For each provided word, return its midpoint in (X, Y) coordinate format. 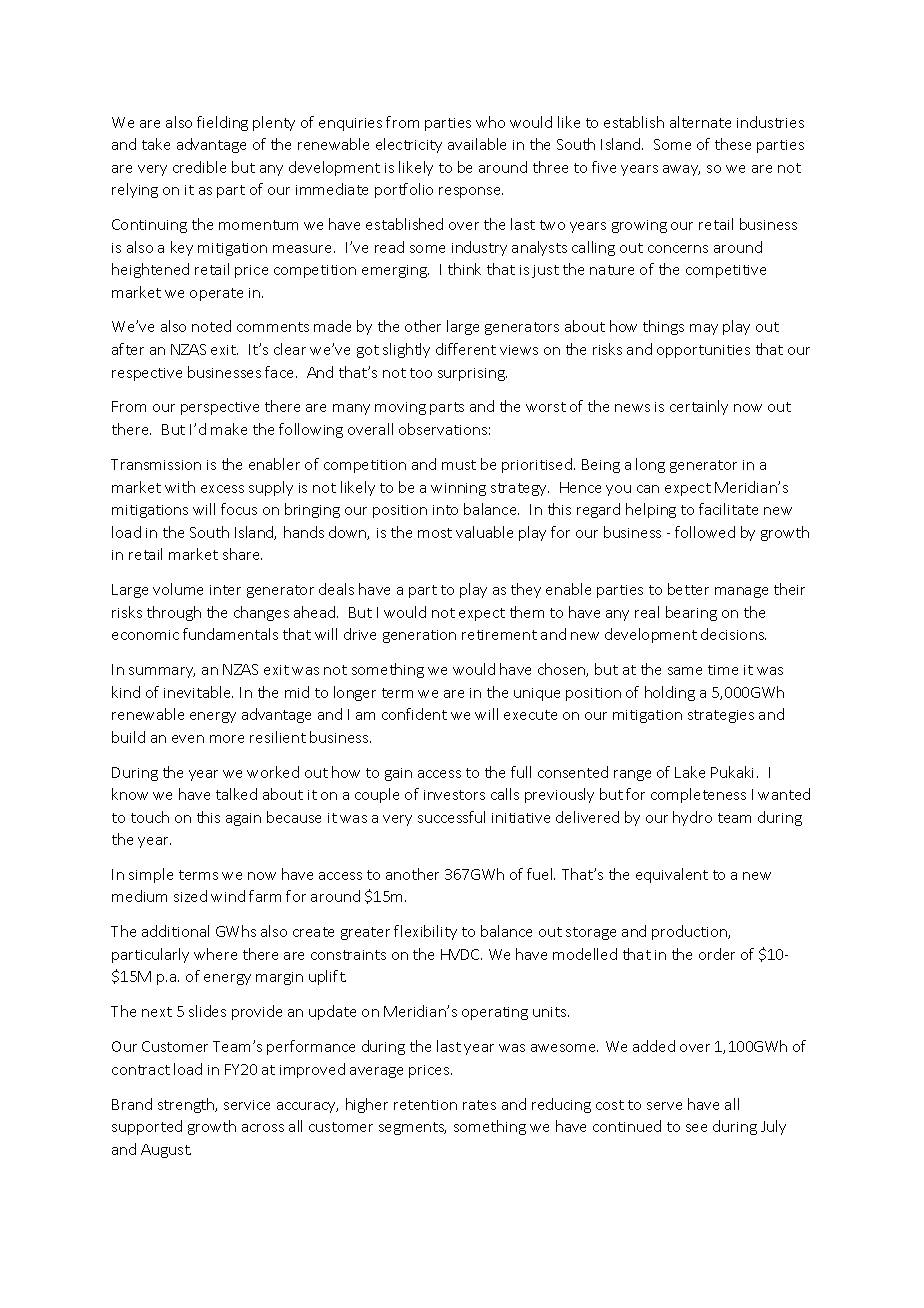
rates (479, 1105)
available (477, 144)
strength (187, 1105)
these (733, 144)
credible (199, 167)
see (696, 1128)
